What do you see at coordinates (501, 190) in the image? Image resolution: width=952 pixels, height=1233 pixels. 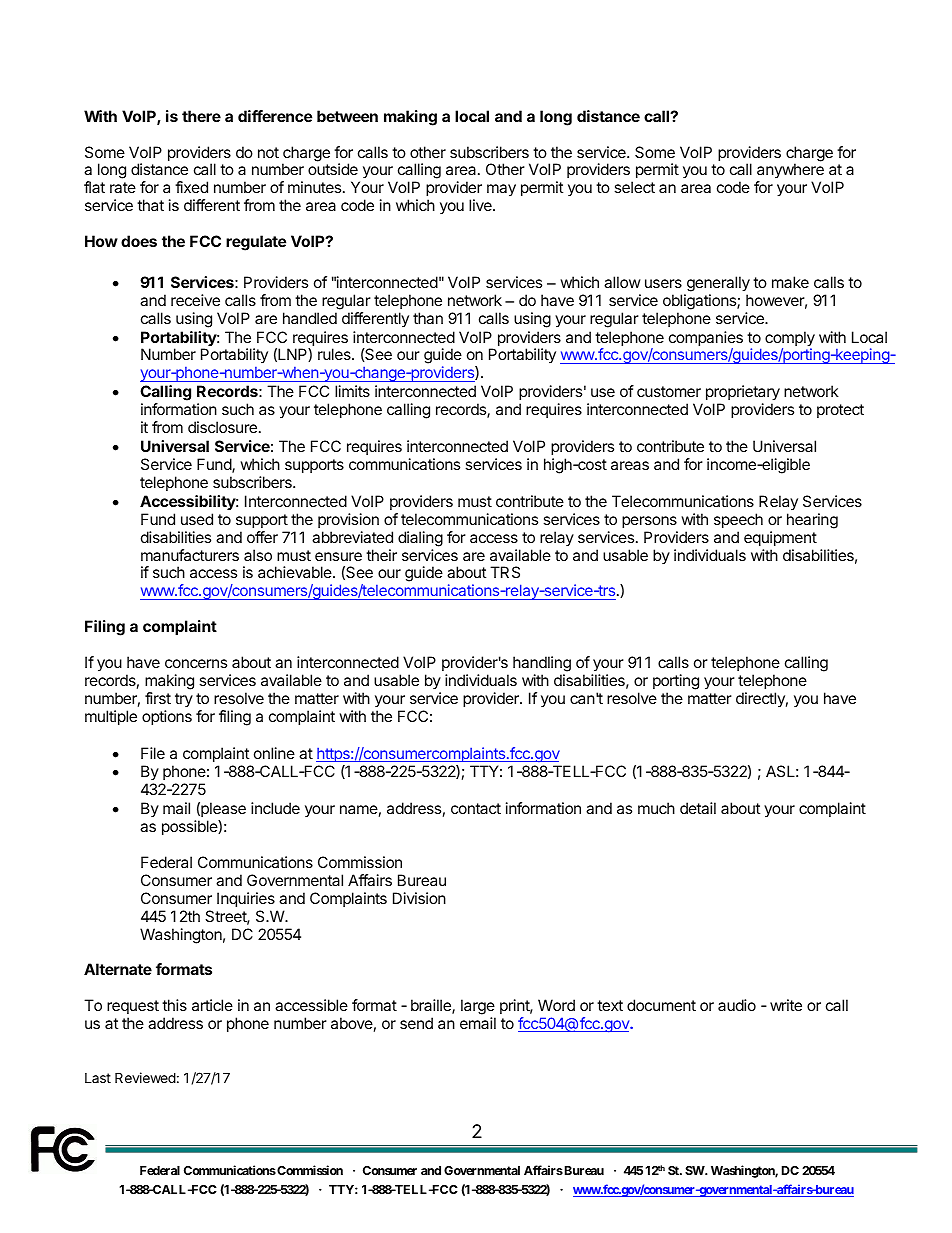 I see `may` at bounding box center [501, 190].
